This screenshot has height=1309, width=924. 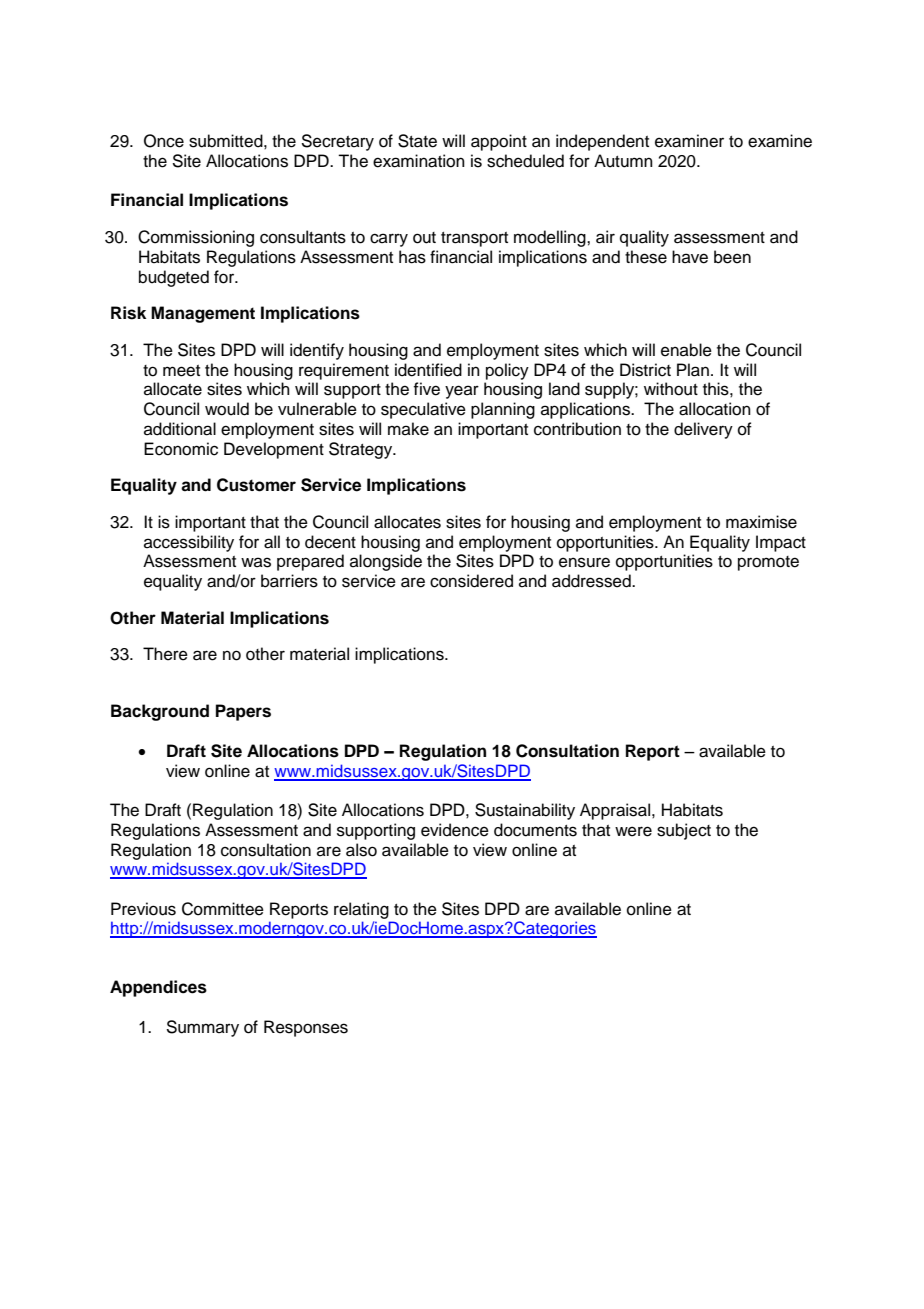 I want to click on examination, so click(x=419, y=161).
